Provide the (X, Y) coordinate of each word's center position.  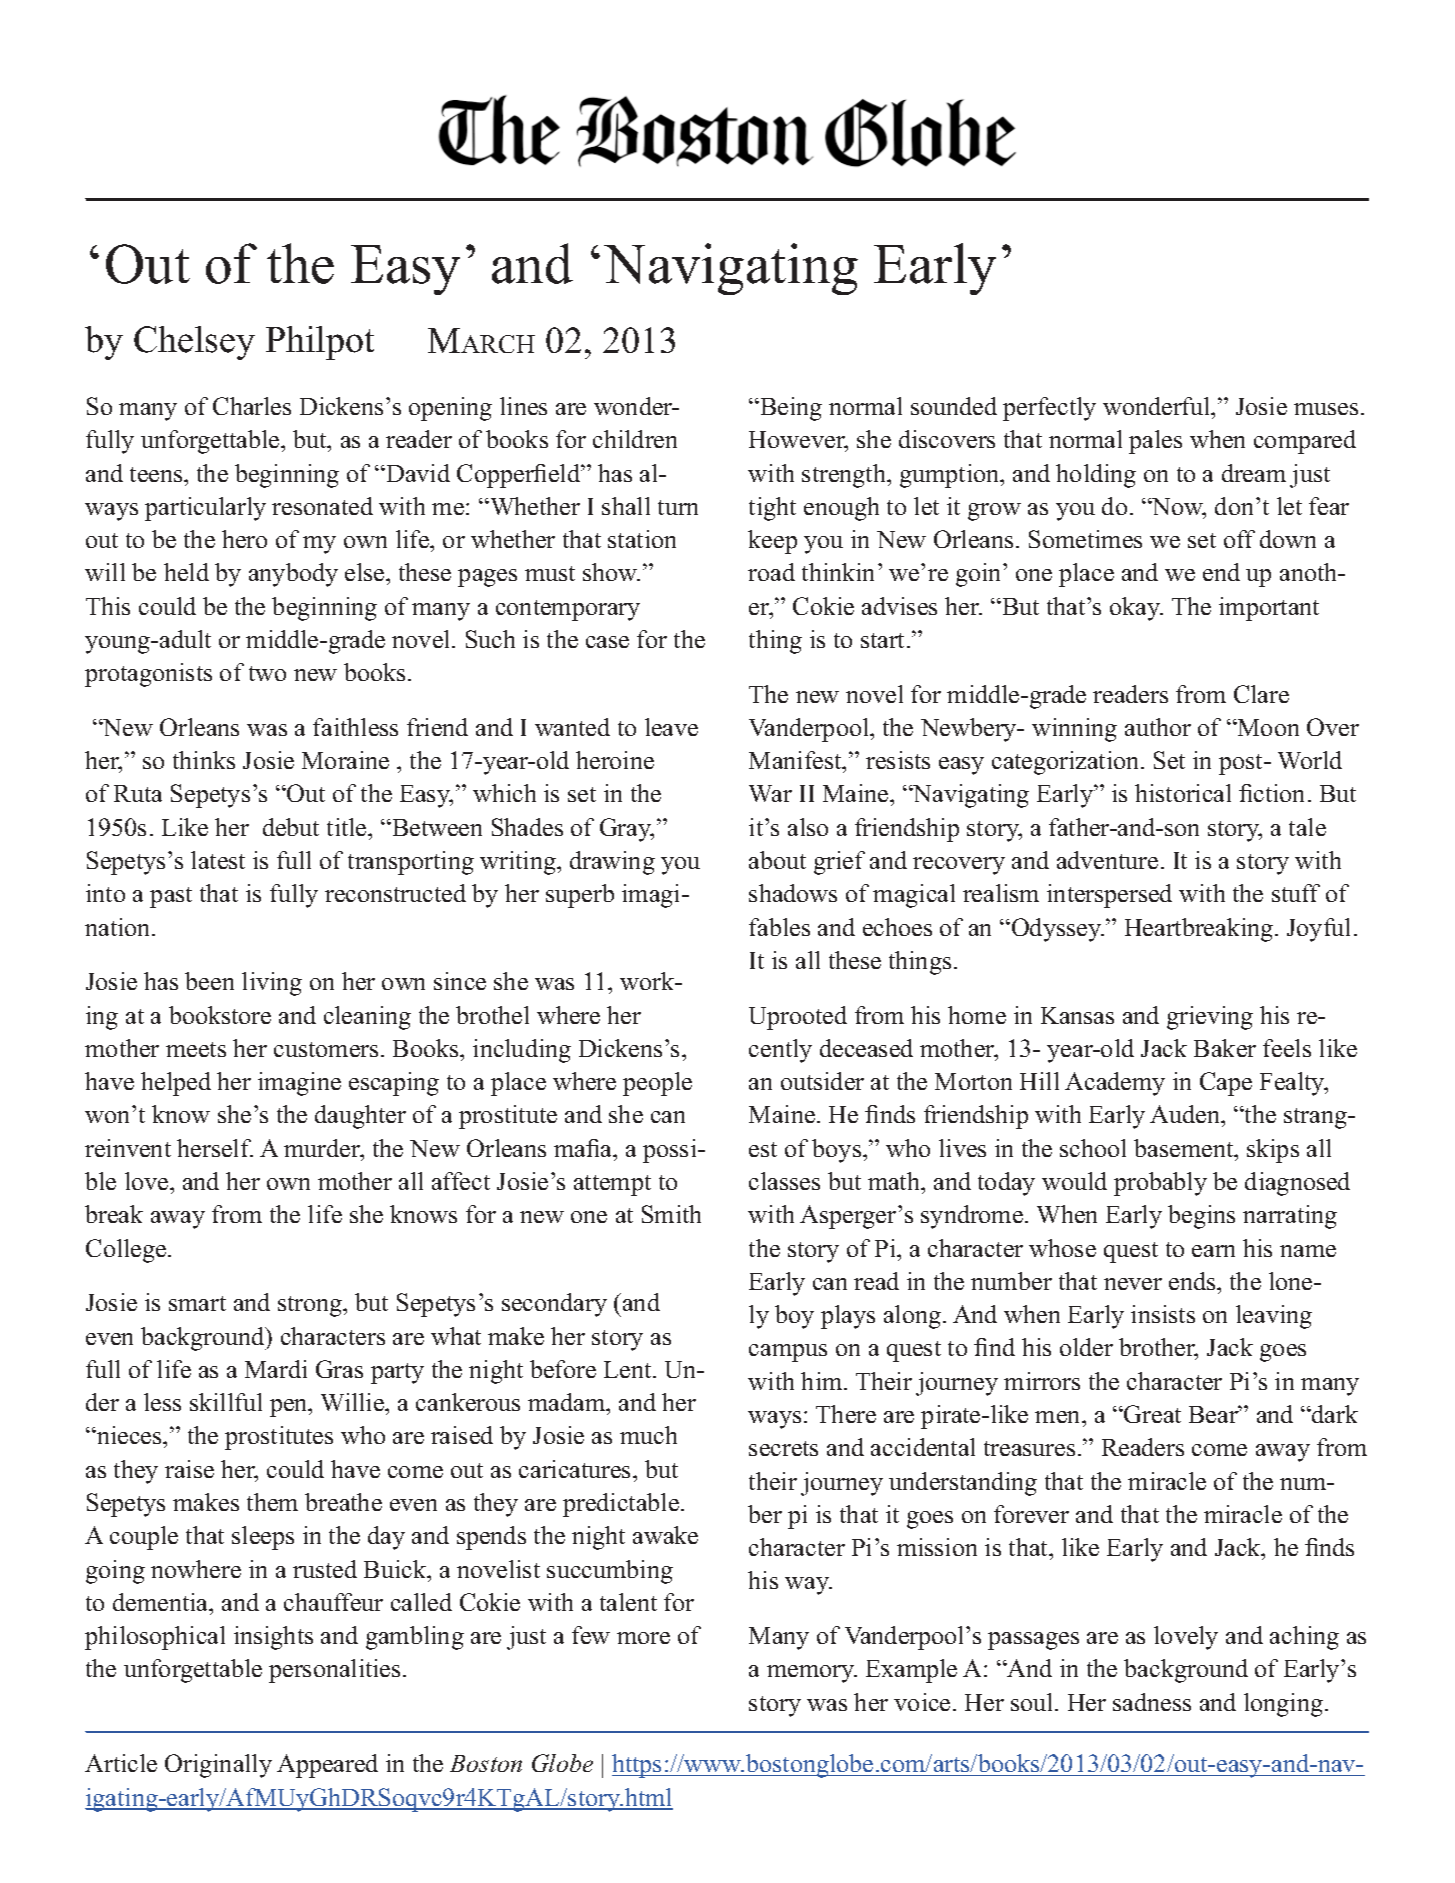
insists (1163, 1314)
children (635, 439)
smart (197, 1303)
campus (788, 1353)
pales (1155, 442)
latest (218, 860)
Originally (218, 1766)
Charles (252, 406)
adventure (1107, 860)
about (777, 860)
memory (812, 1674)
